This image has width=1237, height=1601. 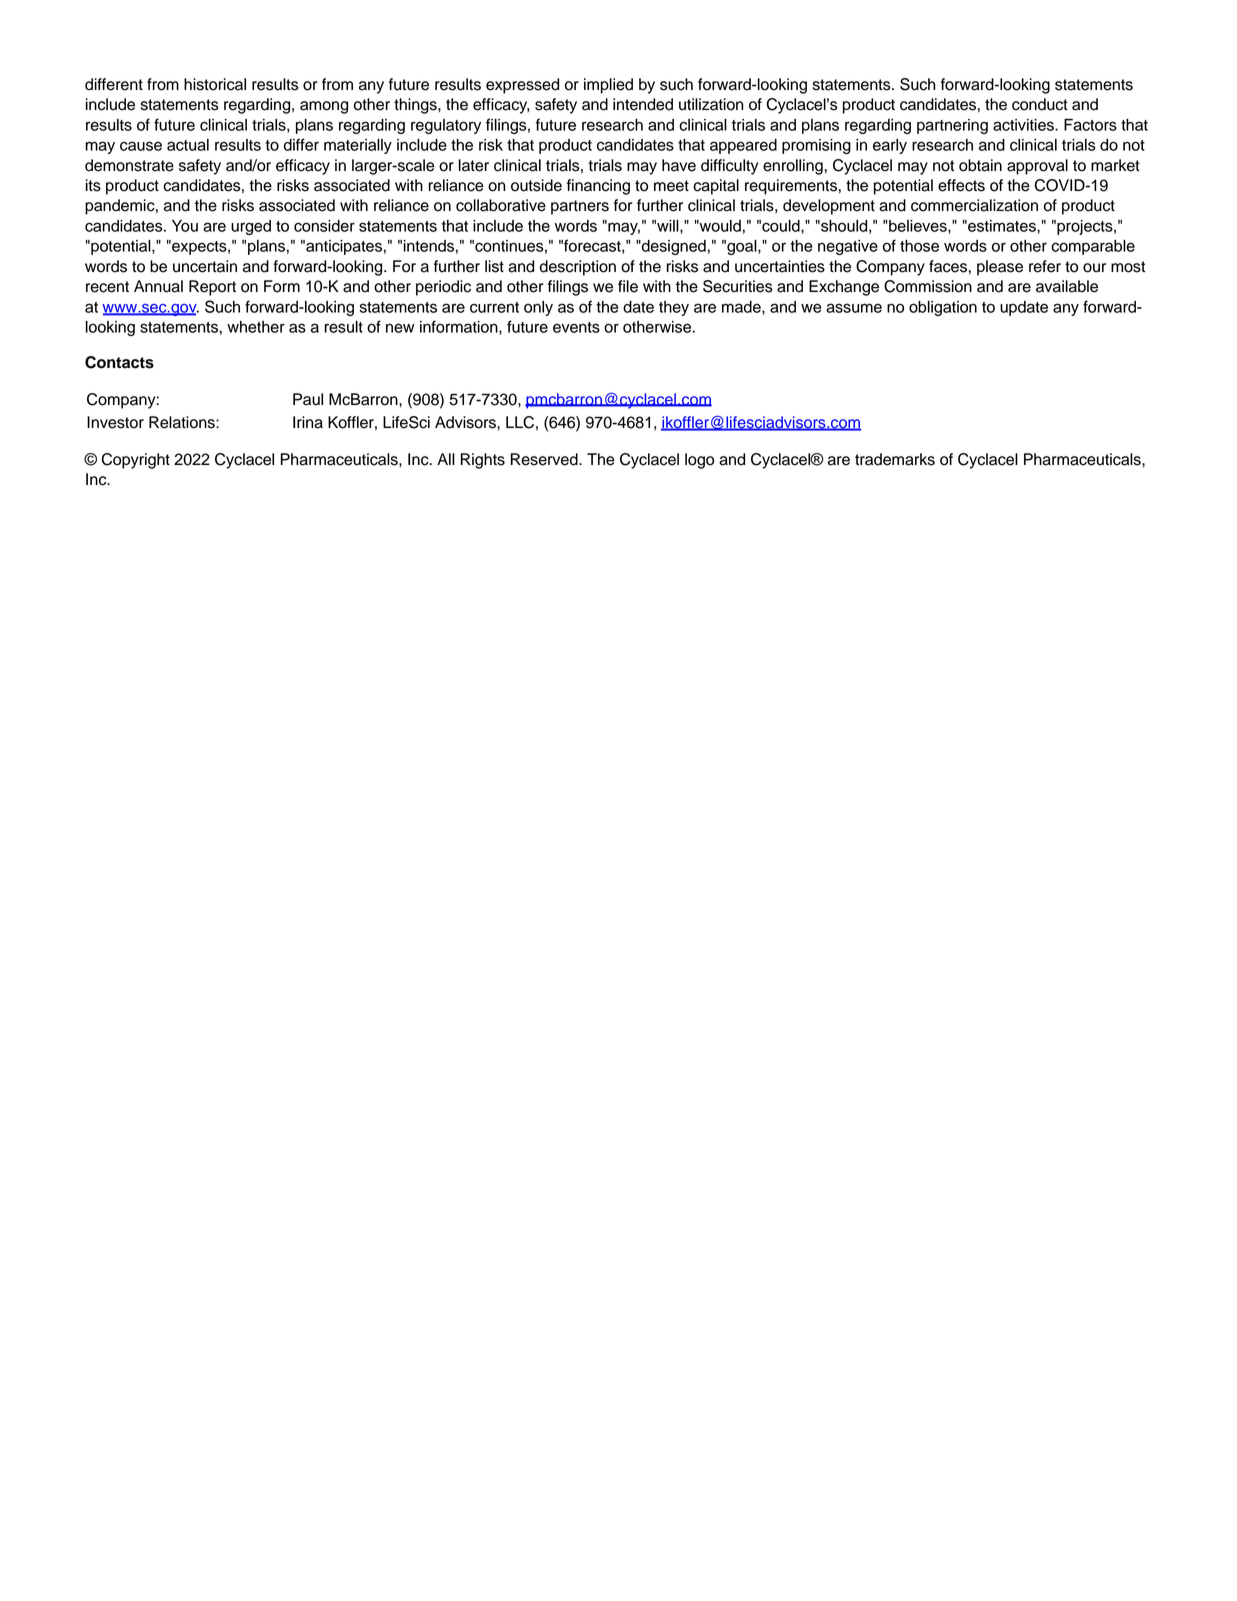 What do you see at coordinates (576, 327) in the image?
I see `events` at bounding box center [576, 327].
